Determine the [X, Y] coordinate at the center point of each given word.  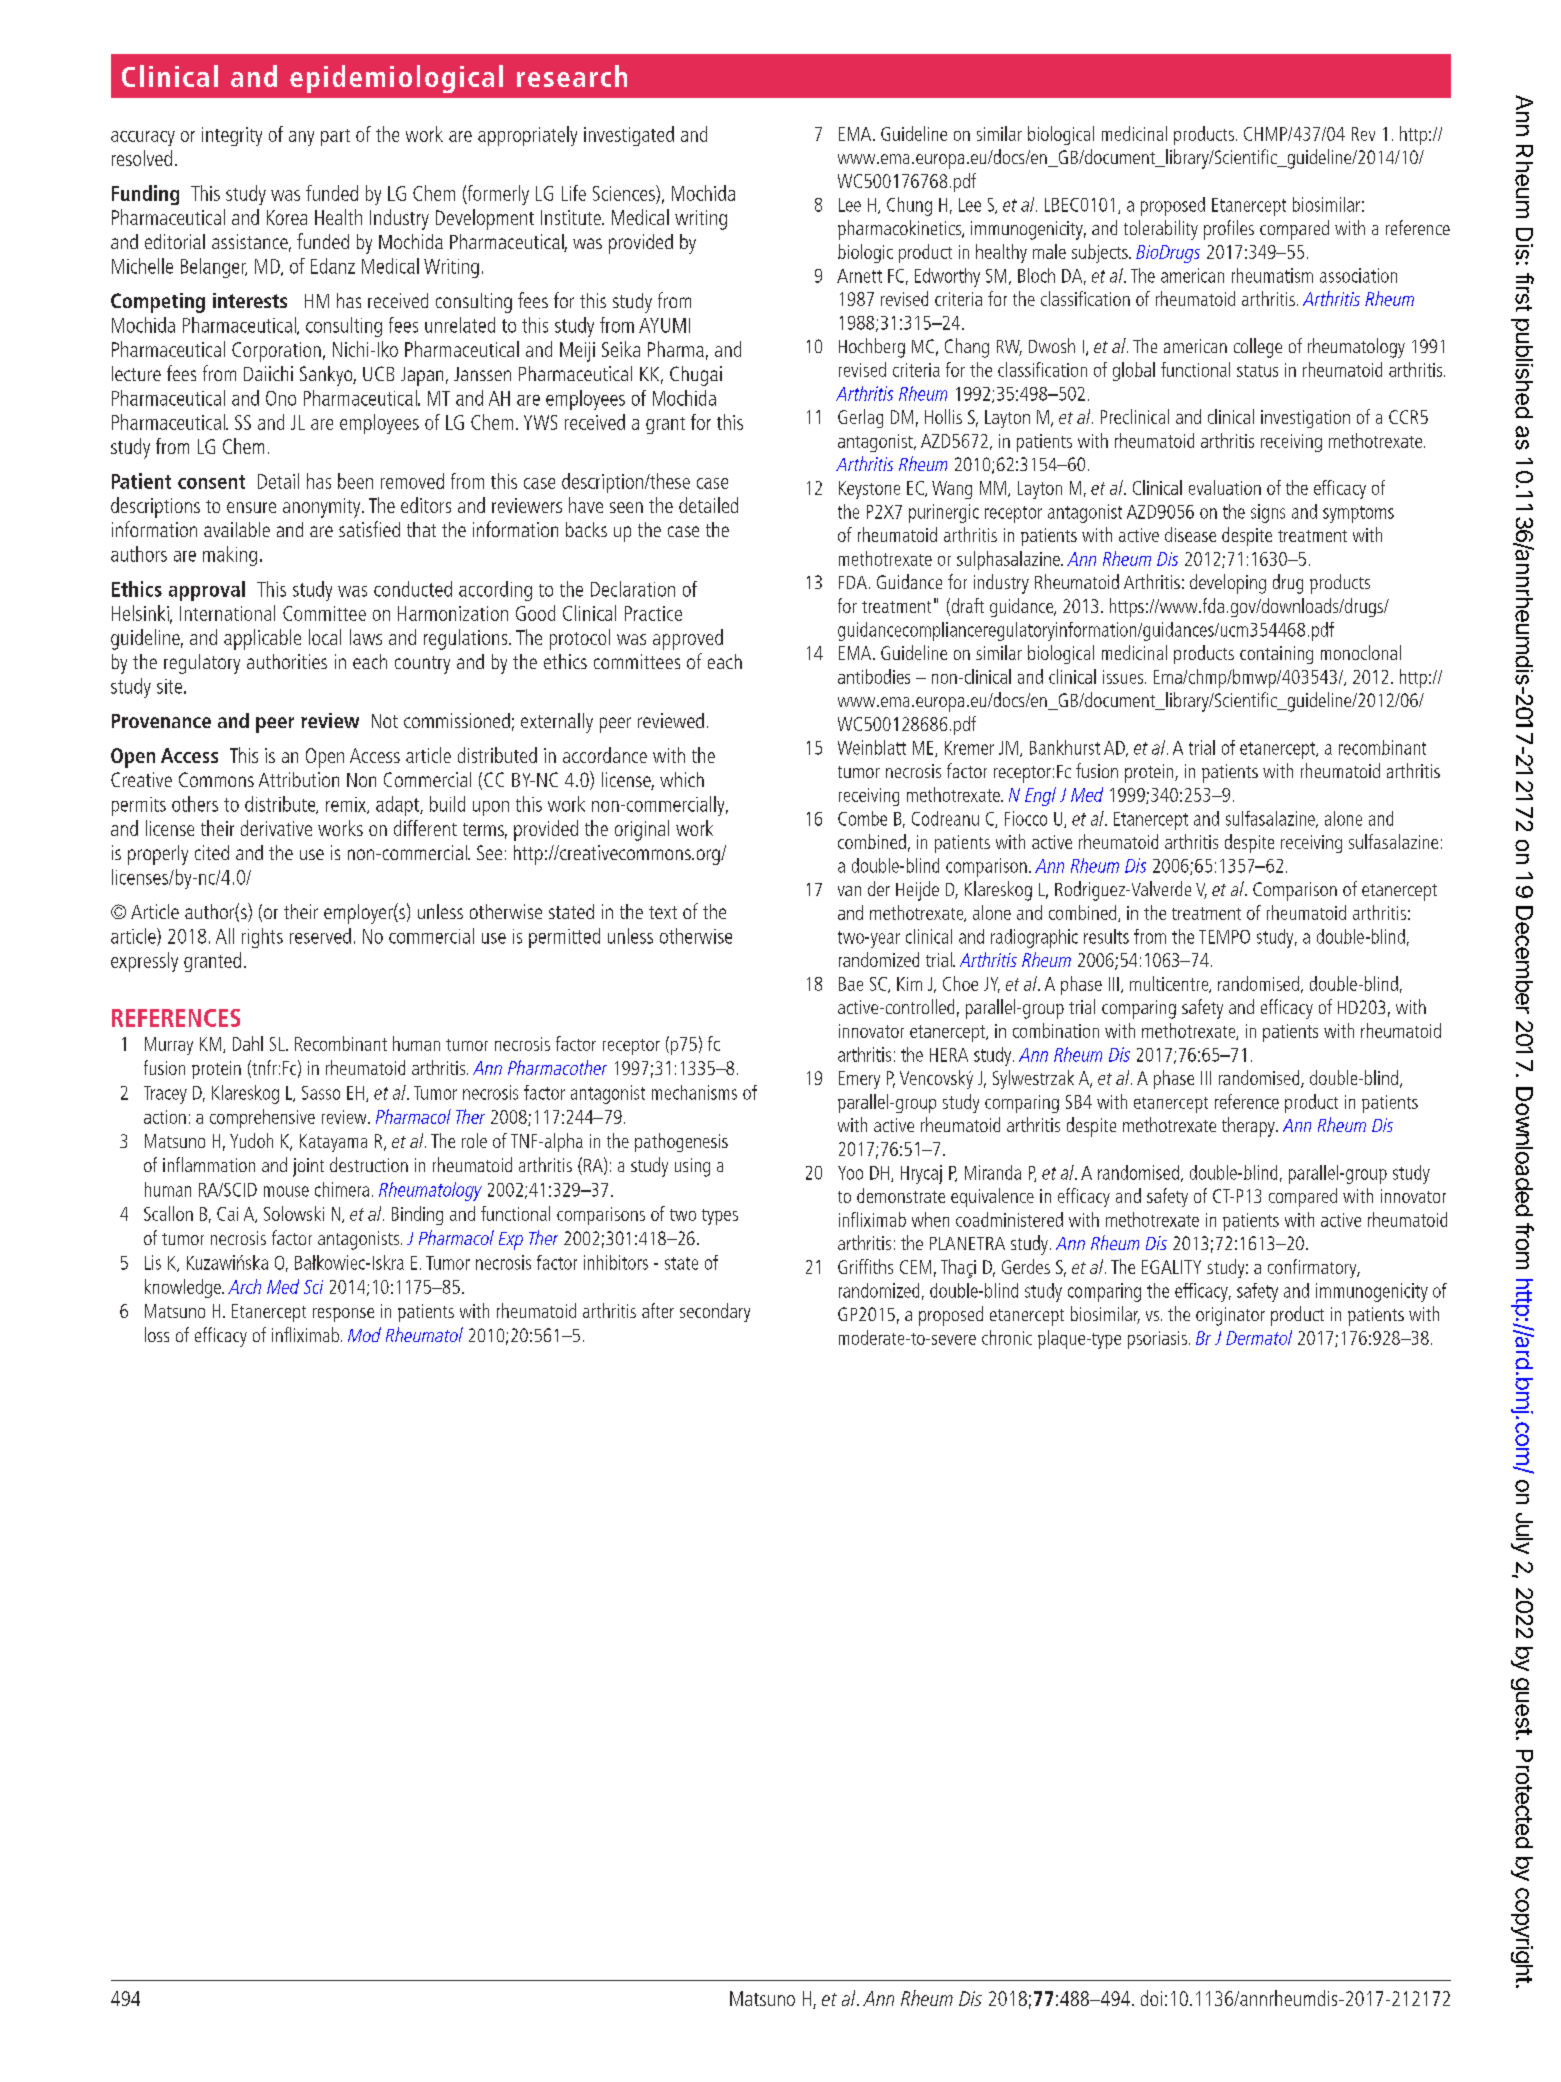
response [343, 1315]
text [663, 912]
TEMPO [1224, 937]
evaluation [1225, 487]
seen [626, 507]
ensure [251, 507]
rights [262, 938]
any [301, 138]
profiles [1229, 230]
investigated [629, 136]
